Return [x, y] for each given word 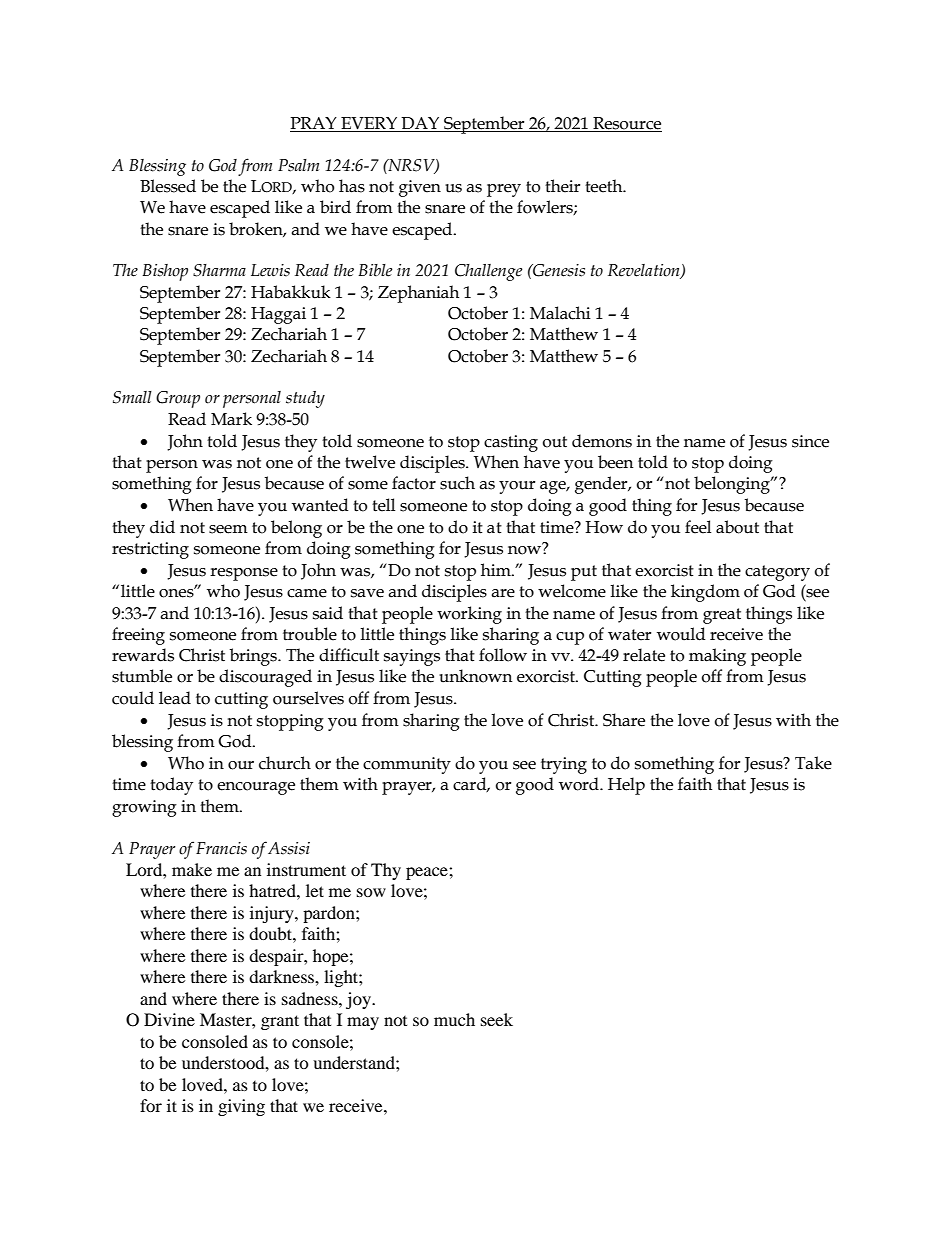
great [722, 616]
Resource [627, 123]
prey [504, 190]
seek [497, 1019]
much [454, 1019]
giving [241, 1107]
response [244, 574]
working [469, 615]
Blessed [168, 186]
